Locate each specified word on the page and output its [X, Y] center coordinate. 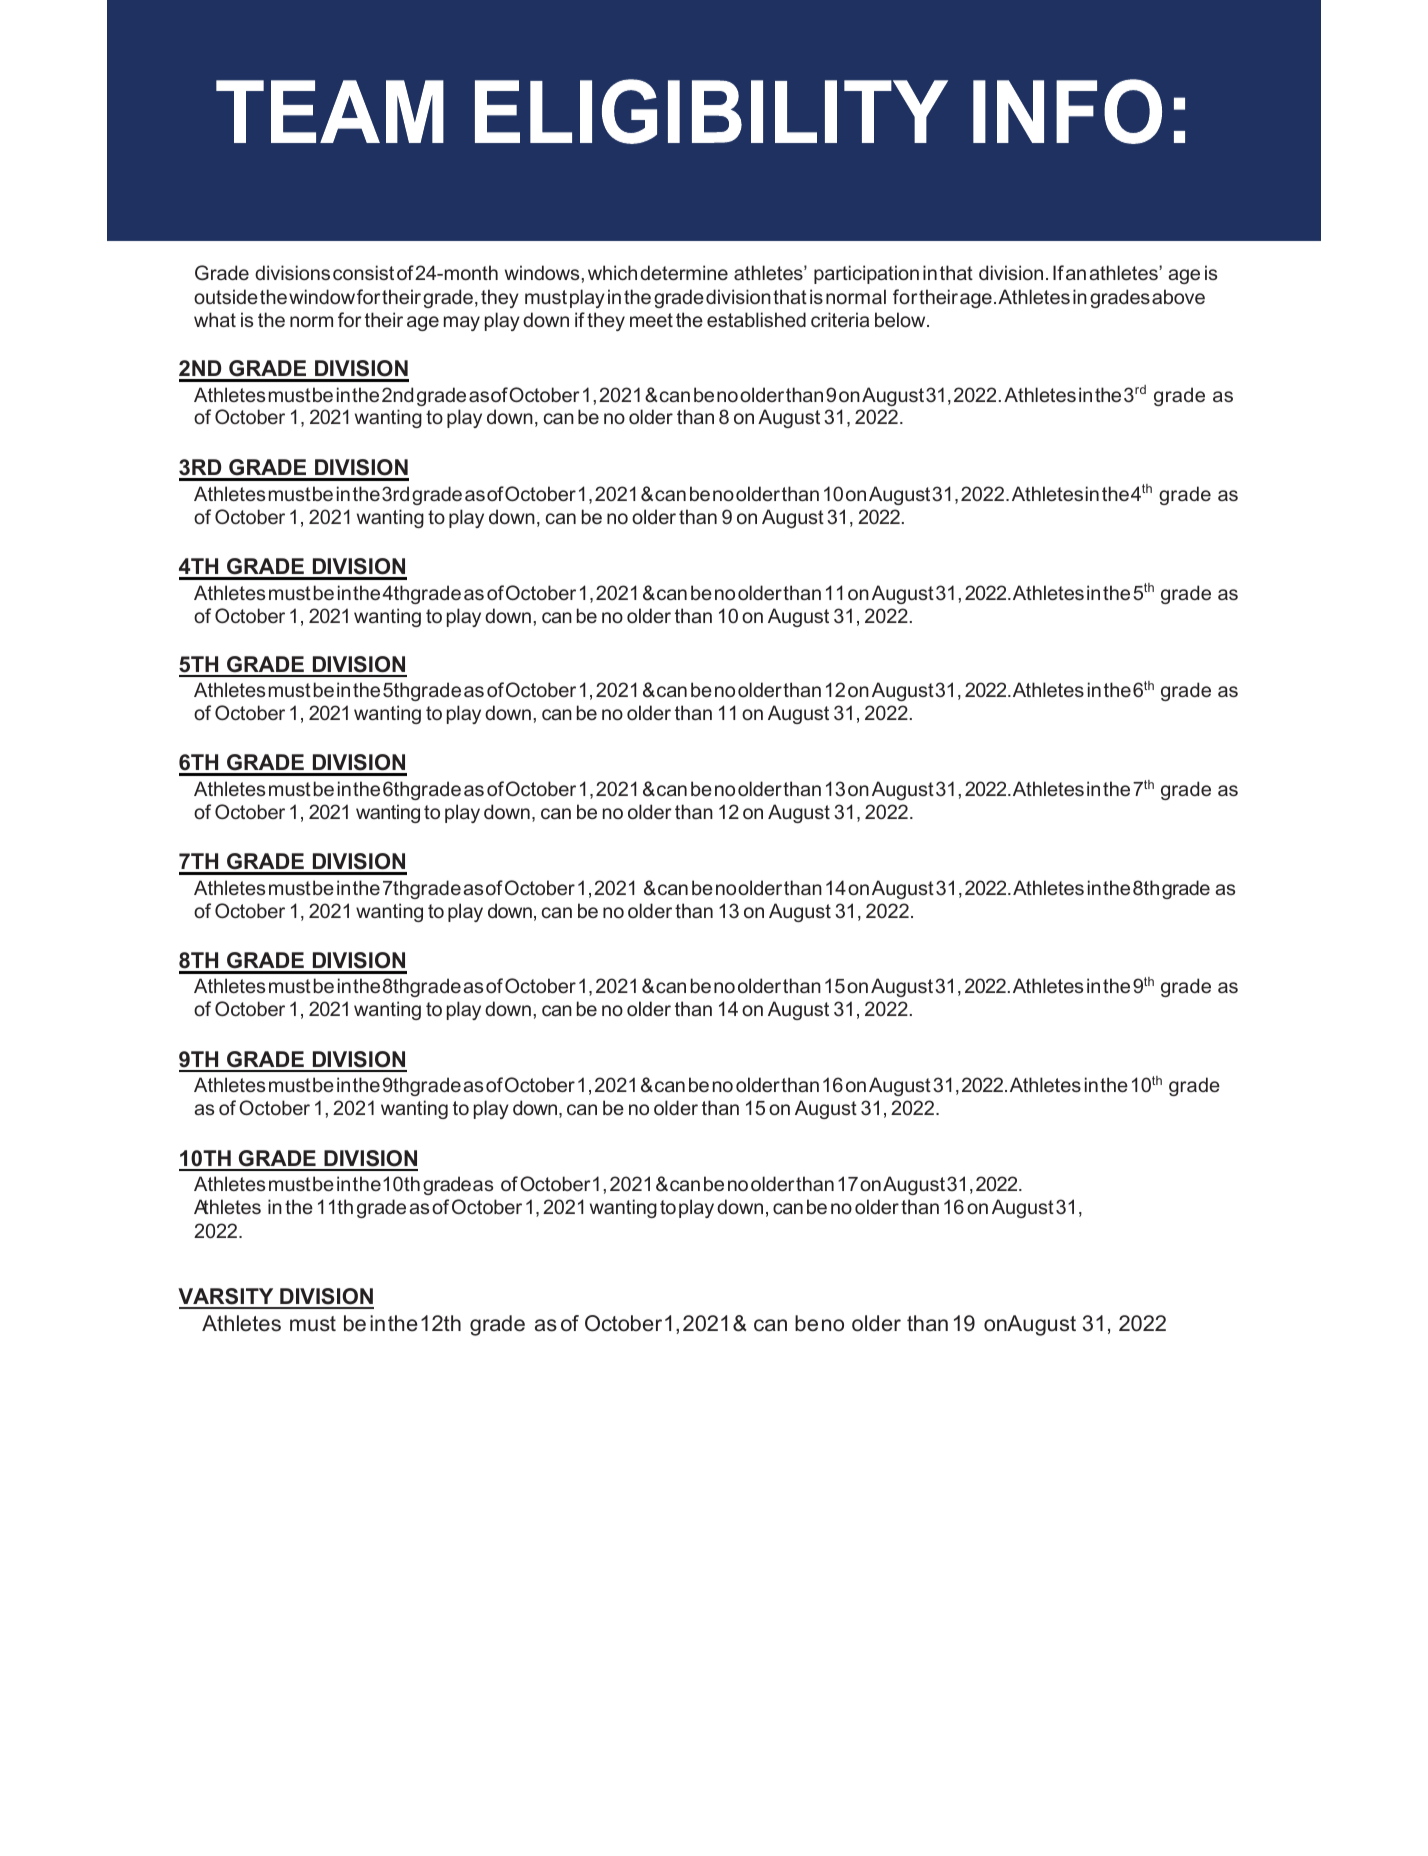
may [462, 323]
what [215, 319]
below [901, 319]
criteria [840, 319]
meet [651, 320]
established [756, 319]
